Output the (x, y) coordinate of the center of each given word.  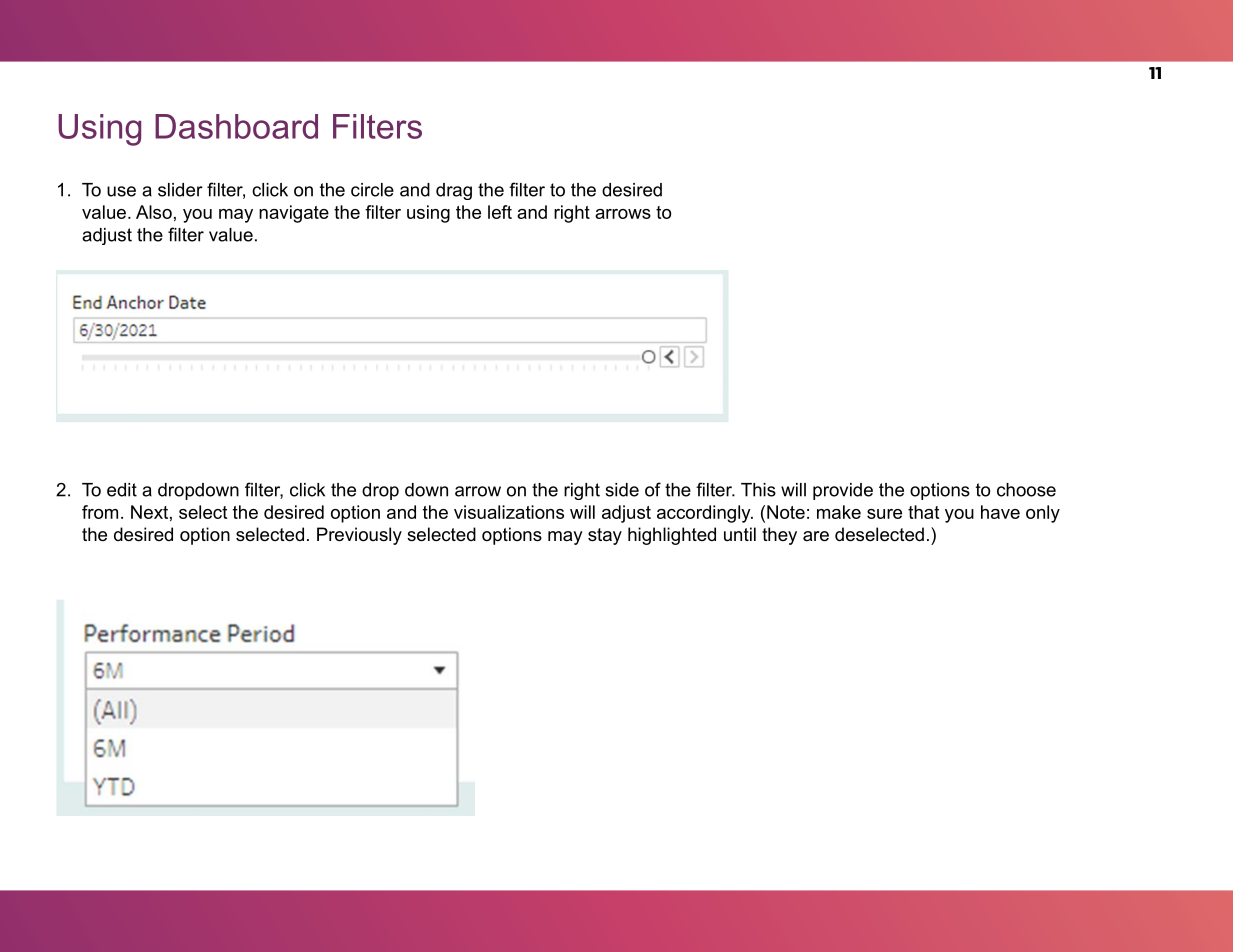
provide (843, 491)
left (500, 212)
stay (605, 536)
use (121, 191)
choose (1026, 490)
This (758, 490)
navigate (294, 214)
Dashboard (236, 126)
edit (122, 490)
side (622, 490)
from (100, 512)
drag (454, 191)
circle (372, 190)
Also (154, 212)
